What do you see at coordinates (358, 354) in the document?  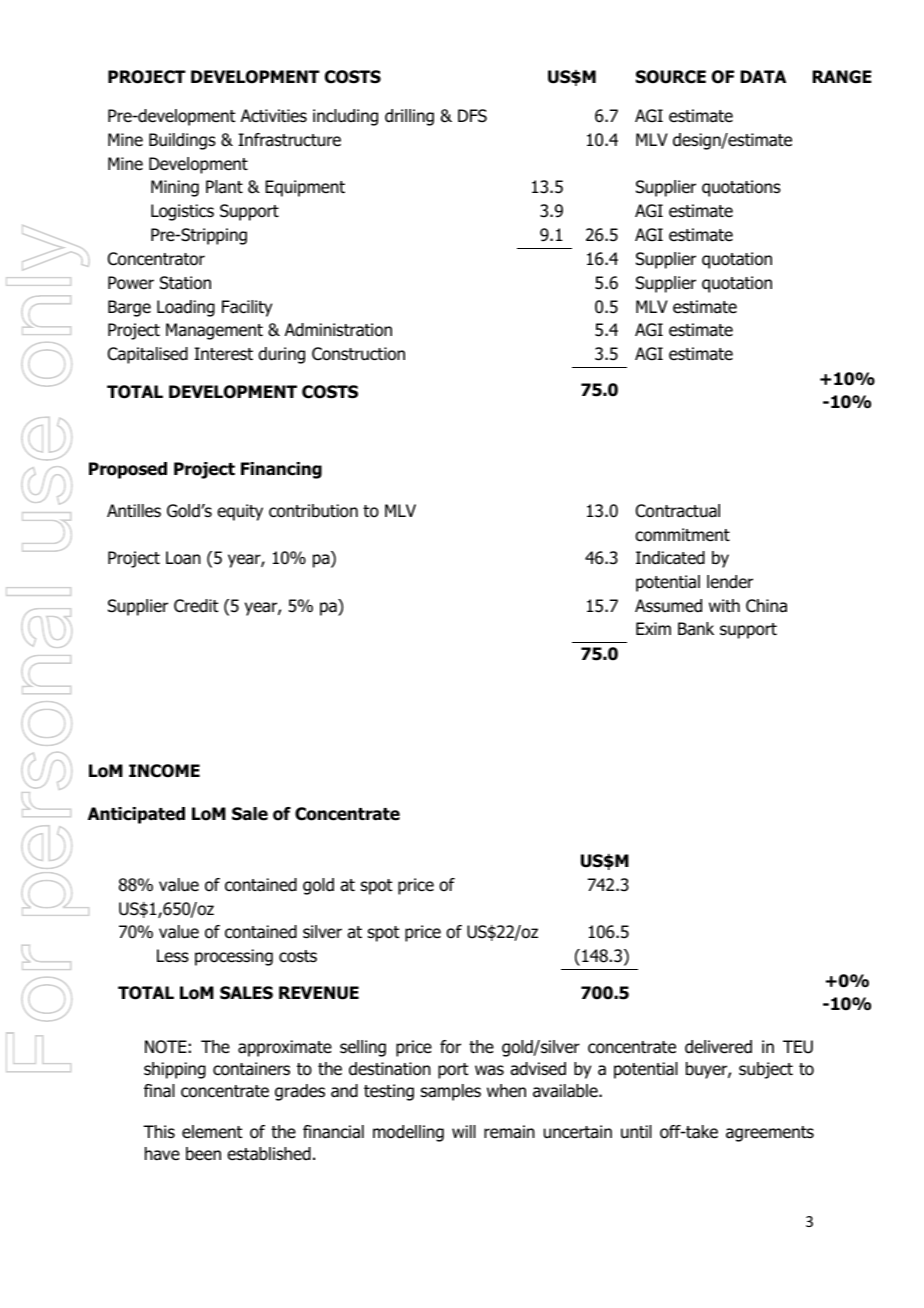 I see `Construction` at bounding box center [358, 354].
